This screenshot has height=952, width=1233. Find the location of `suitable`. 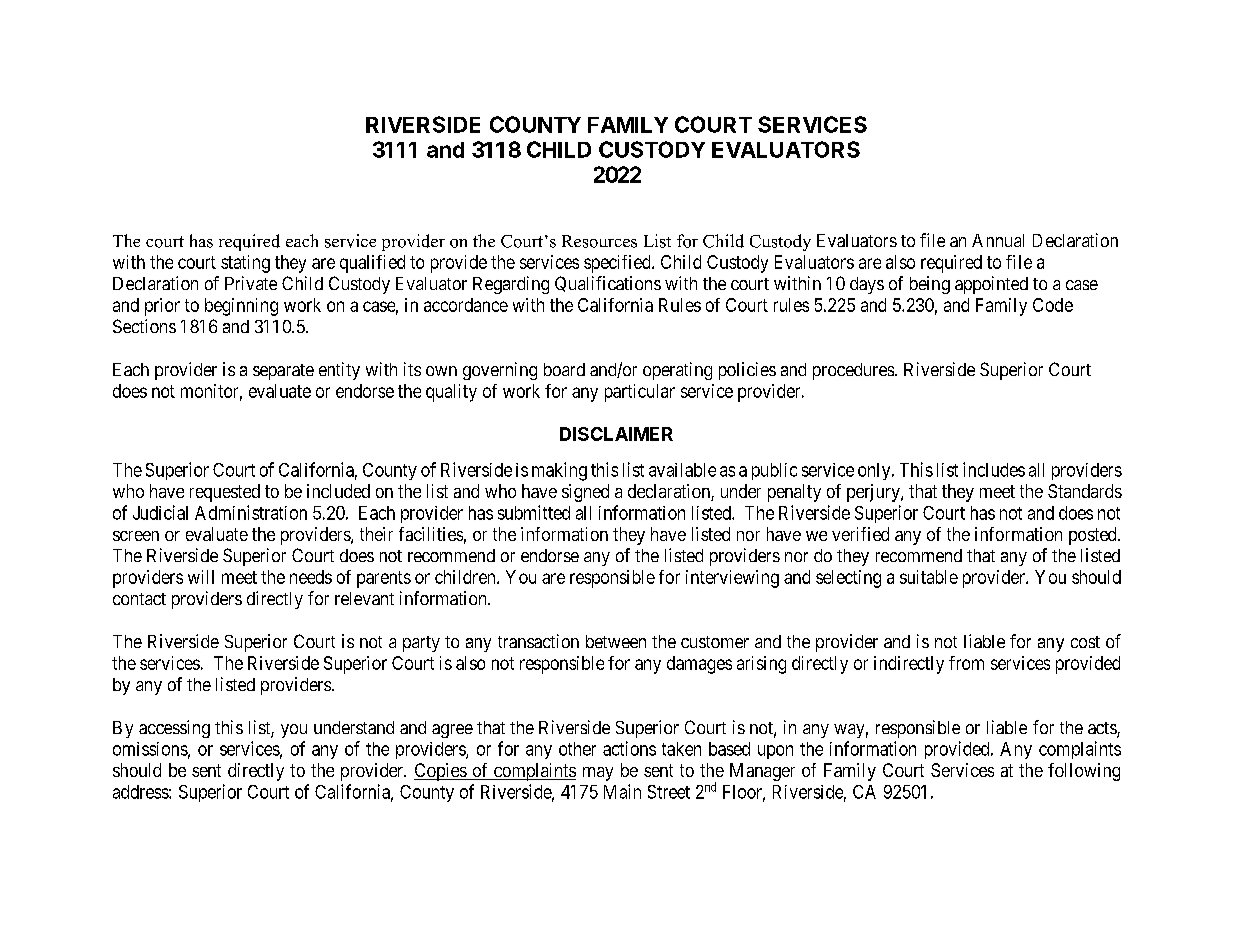

suitable is located at coordinates (929, 577).
